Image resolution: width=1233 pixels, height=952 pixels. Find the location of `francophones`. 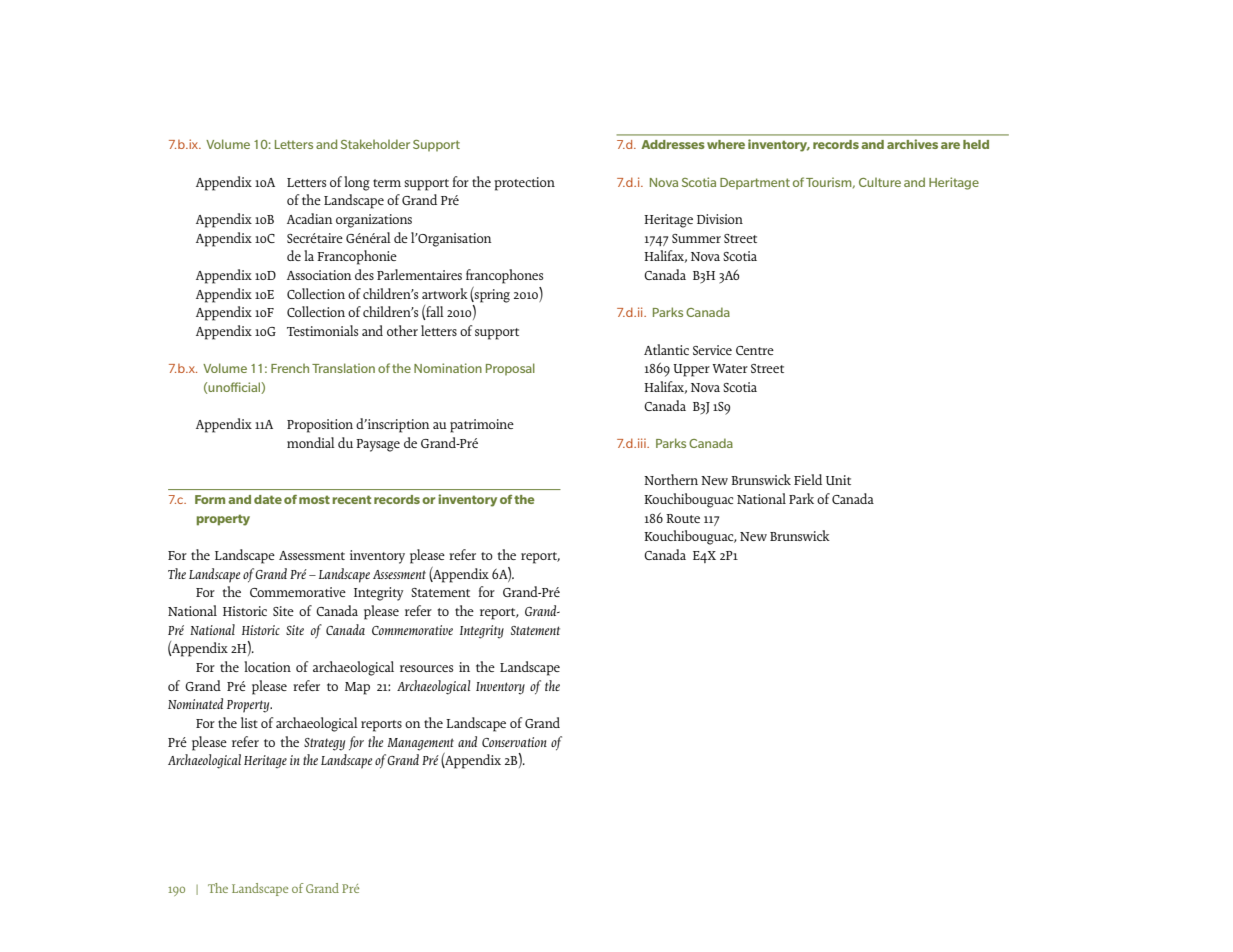

francophones is located at coordinates (504, 276).
